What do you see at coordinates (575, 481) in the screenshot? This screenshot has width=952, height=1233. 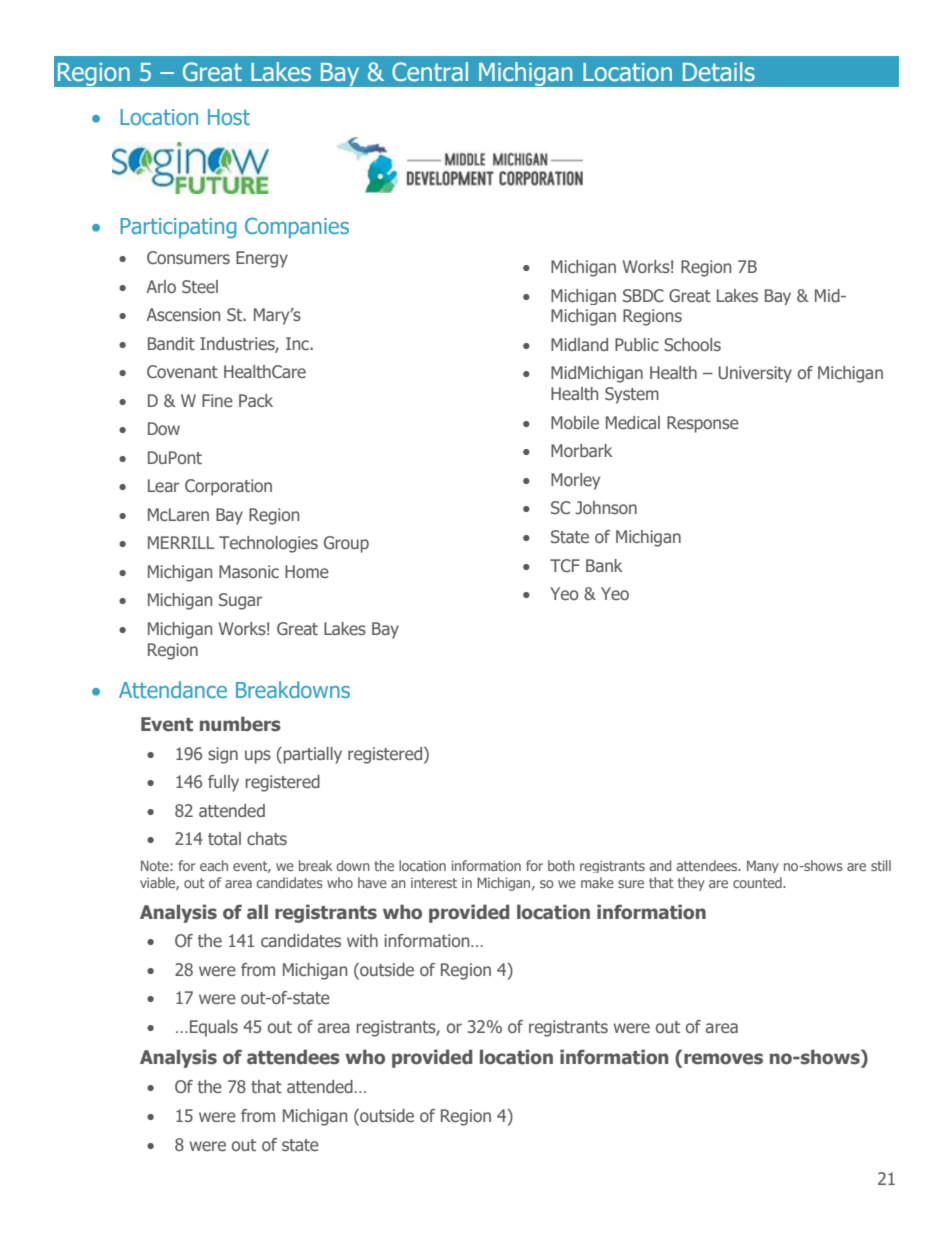 I see `Morley` at bounding box center [575, 481].
